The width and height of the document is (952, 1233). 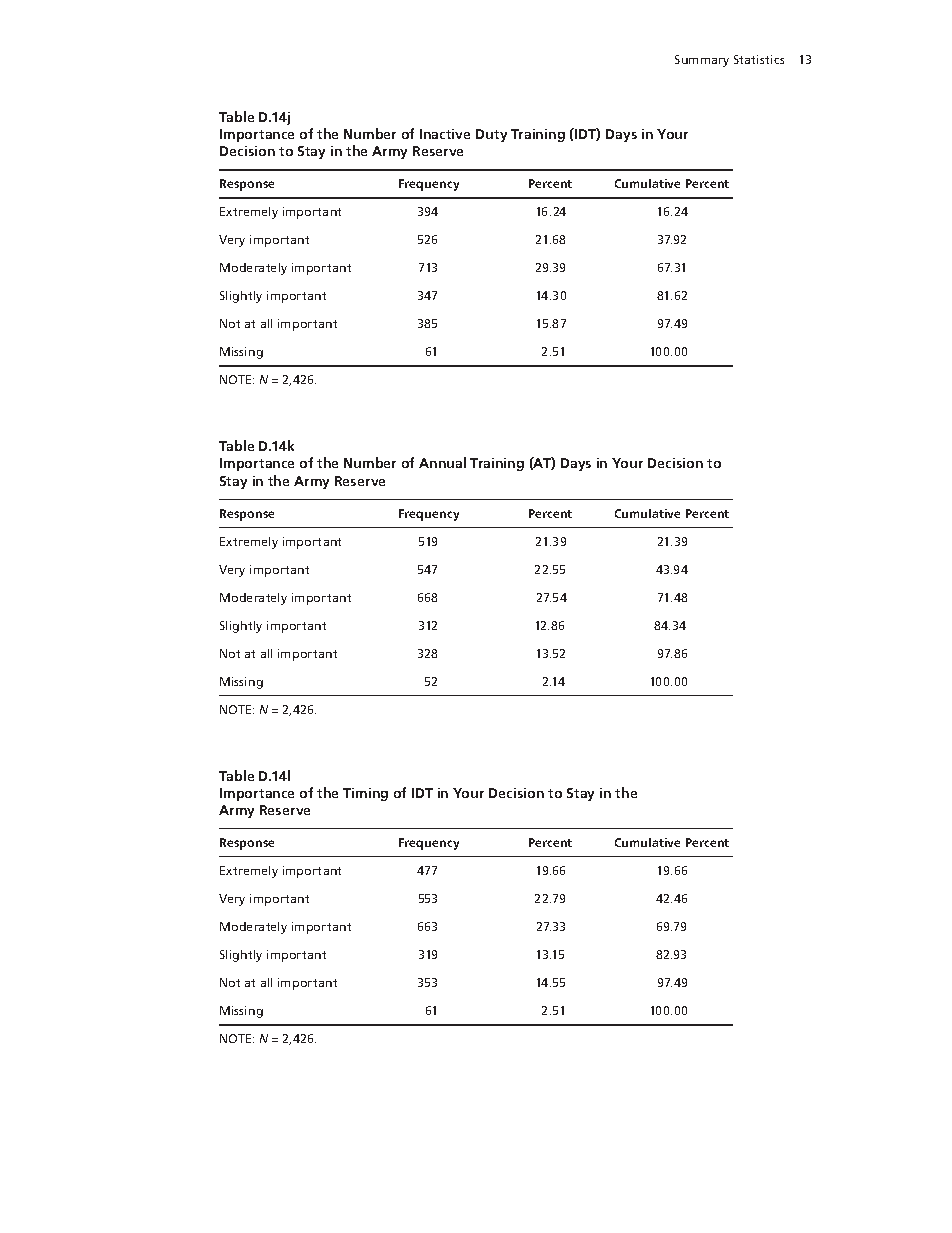 I want to click on Statistics, so click(x=759, y=59).
